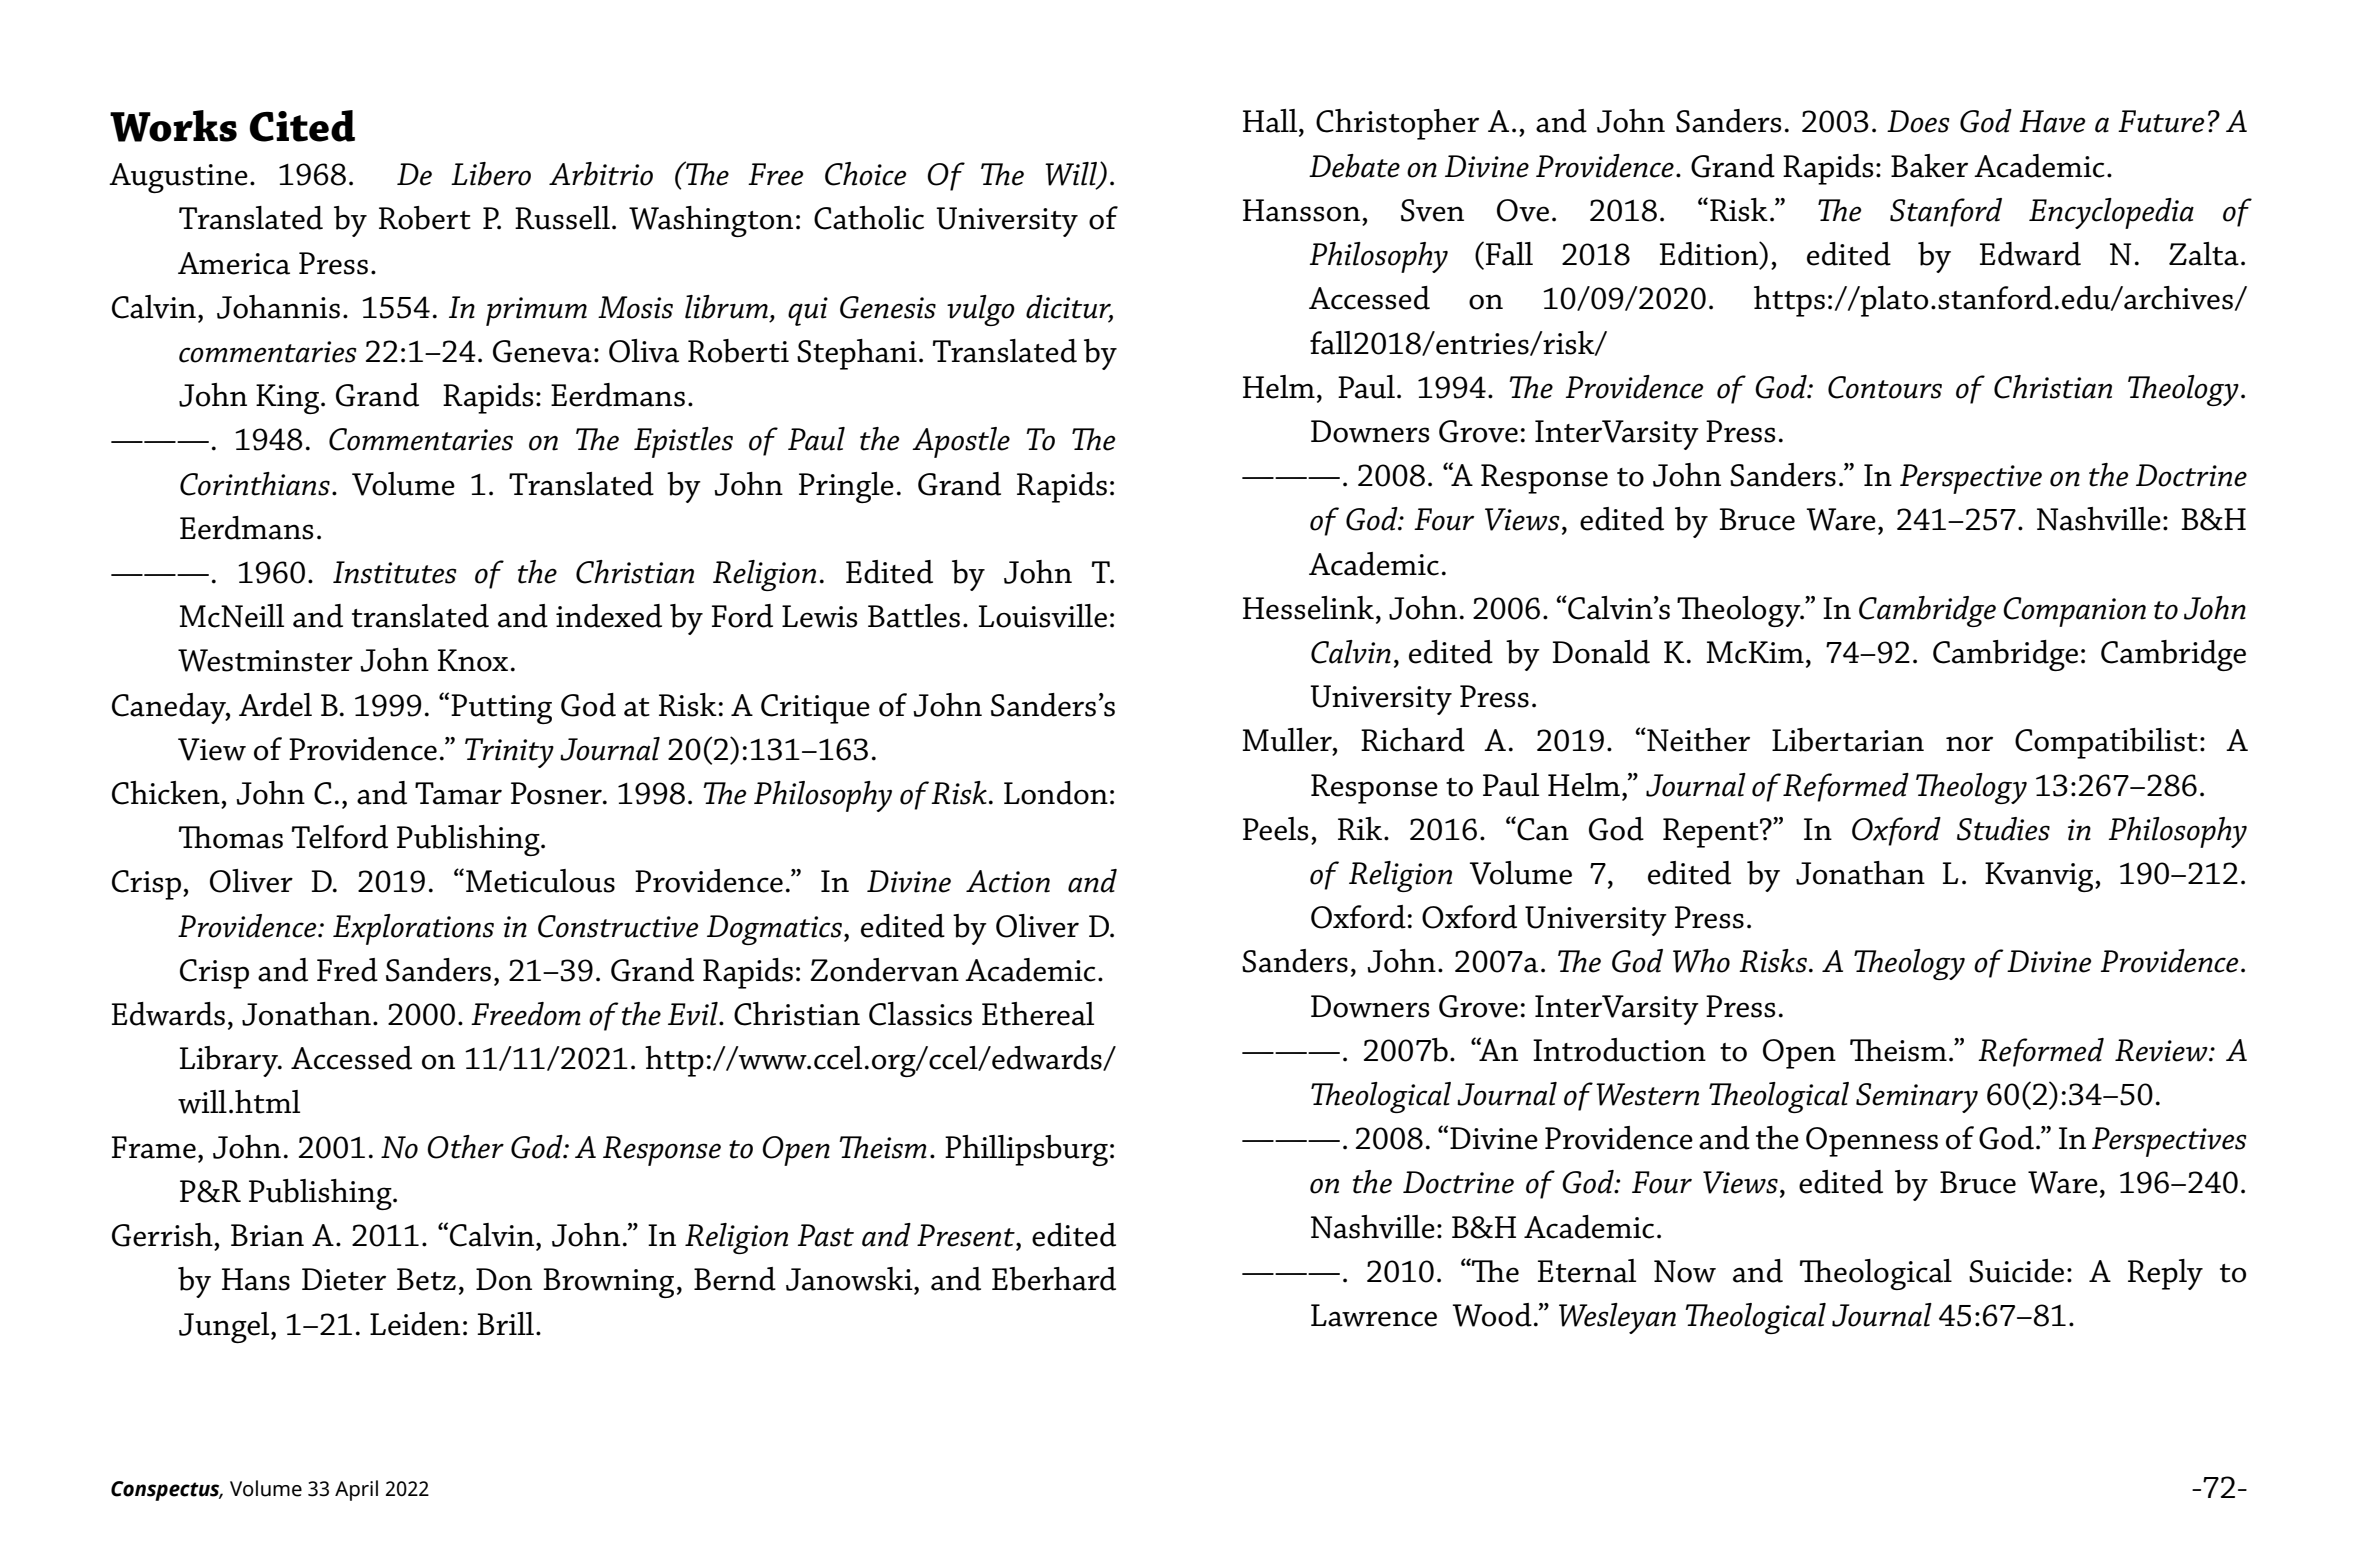 The width and height of the image is (2358, 1566). I want to click on Baker, so click(1929, 166).
